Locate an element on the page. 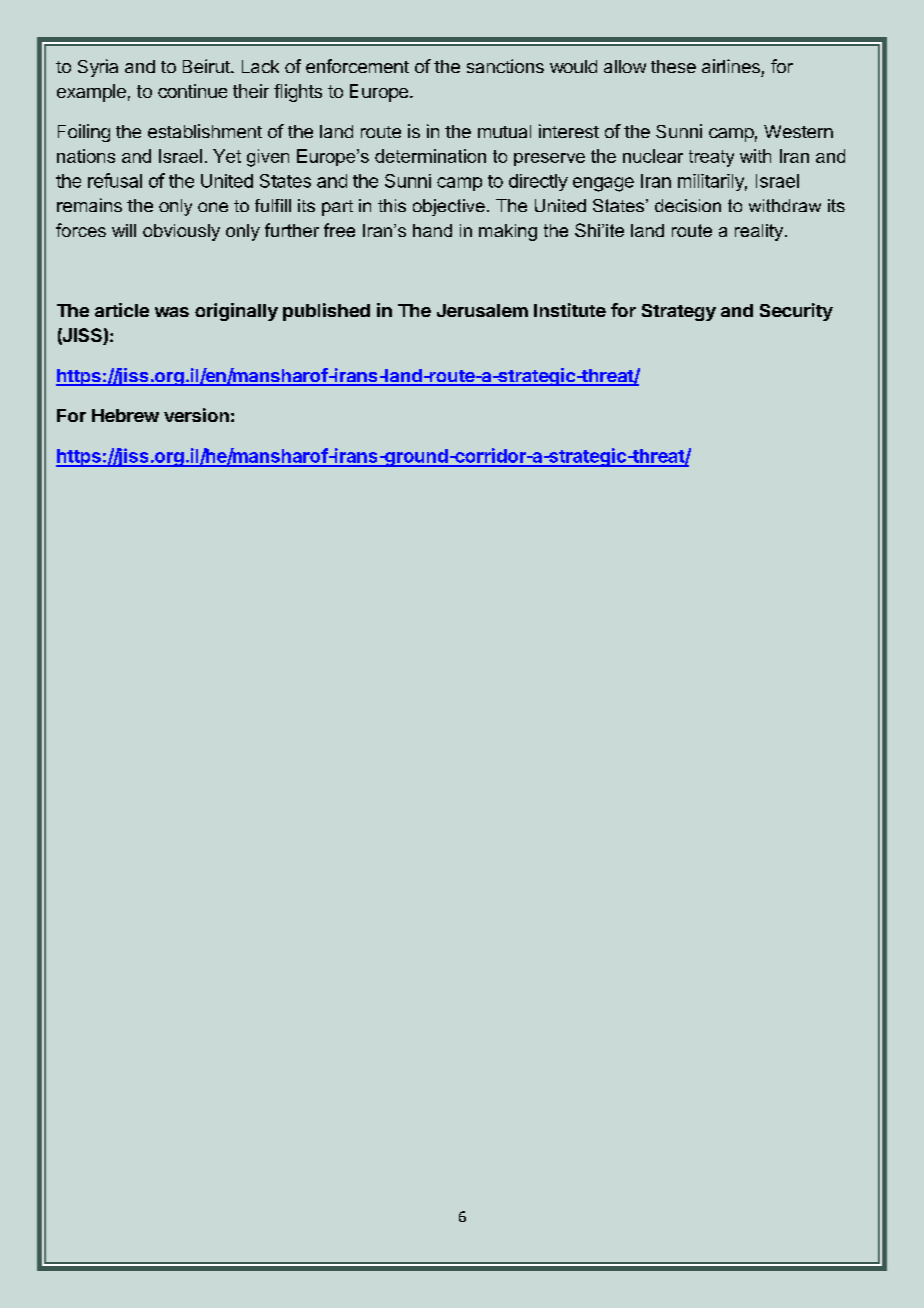 The height and width of the image is (1308, 924). sanctions is located at coordinates (505, 66).
